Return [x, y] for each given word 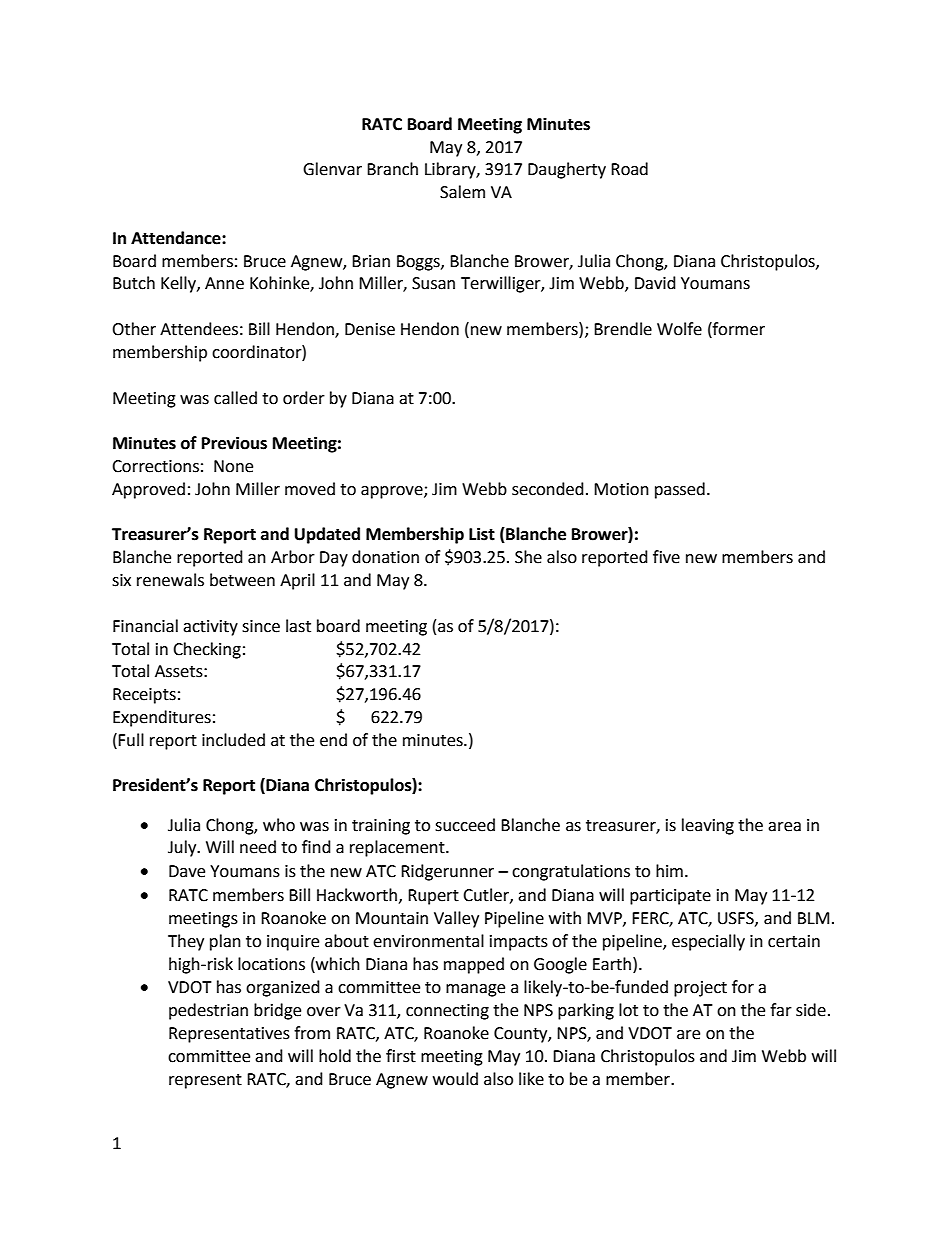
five [666, 557]
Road [629, 169]
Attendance [177, 238]
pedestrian [208, 1011]
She [528, 557]
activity [210, 628]
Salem [462, 192]
